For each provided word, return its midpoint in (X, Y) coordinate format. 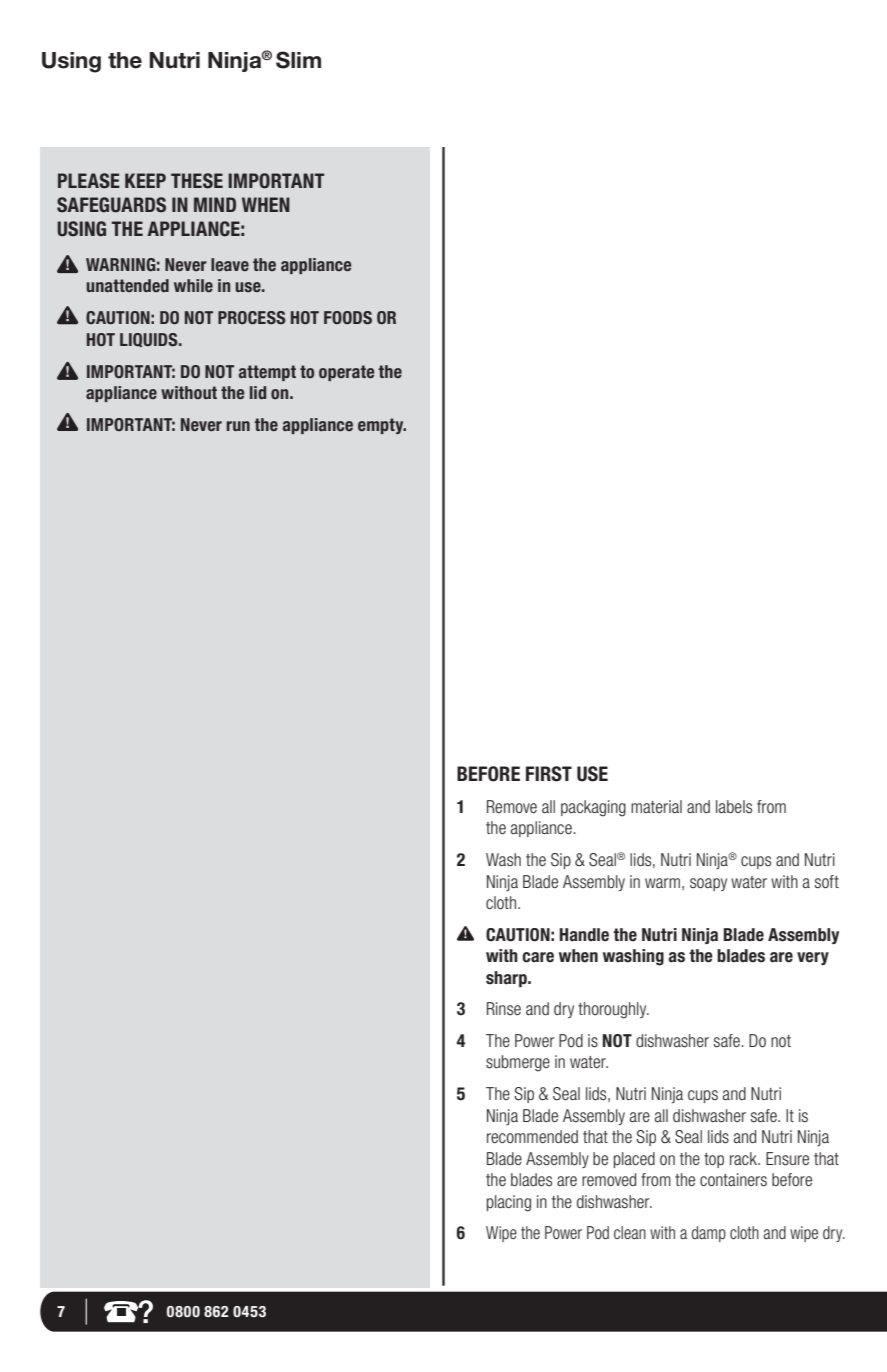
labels (734, 806)
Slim (298, 60)
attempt (267, 373)
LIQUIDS (150, 340)
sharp (507, 979)
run (238, 426)
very (813, 958)
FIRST (549, 774)
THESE (197, 181)
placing (509, 1203)
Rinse (504, 1008)
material (656, 806)
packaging (593, 808)
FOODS (348, 318)
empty (382, 426)
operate (346, 373)
